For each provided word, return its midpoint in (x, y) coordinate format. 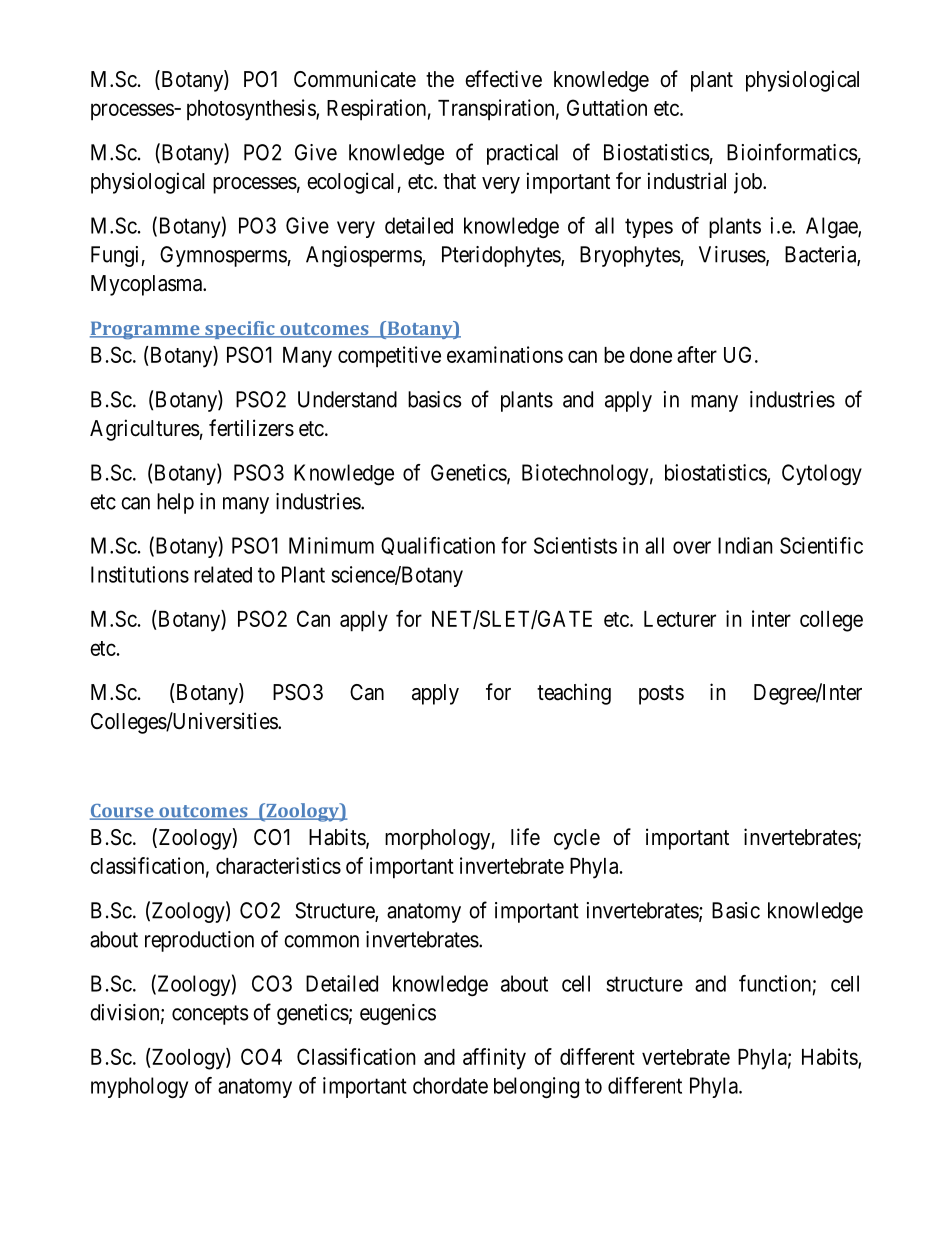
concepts (210, 1015)
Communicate (355, 79)
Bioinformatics (792, 152)
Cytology (822, 474)
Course (123, 812)
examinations (505, 354)
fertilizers (251, 428)
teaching (574, 694)
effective (503, 79)
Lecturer (680, 619)
